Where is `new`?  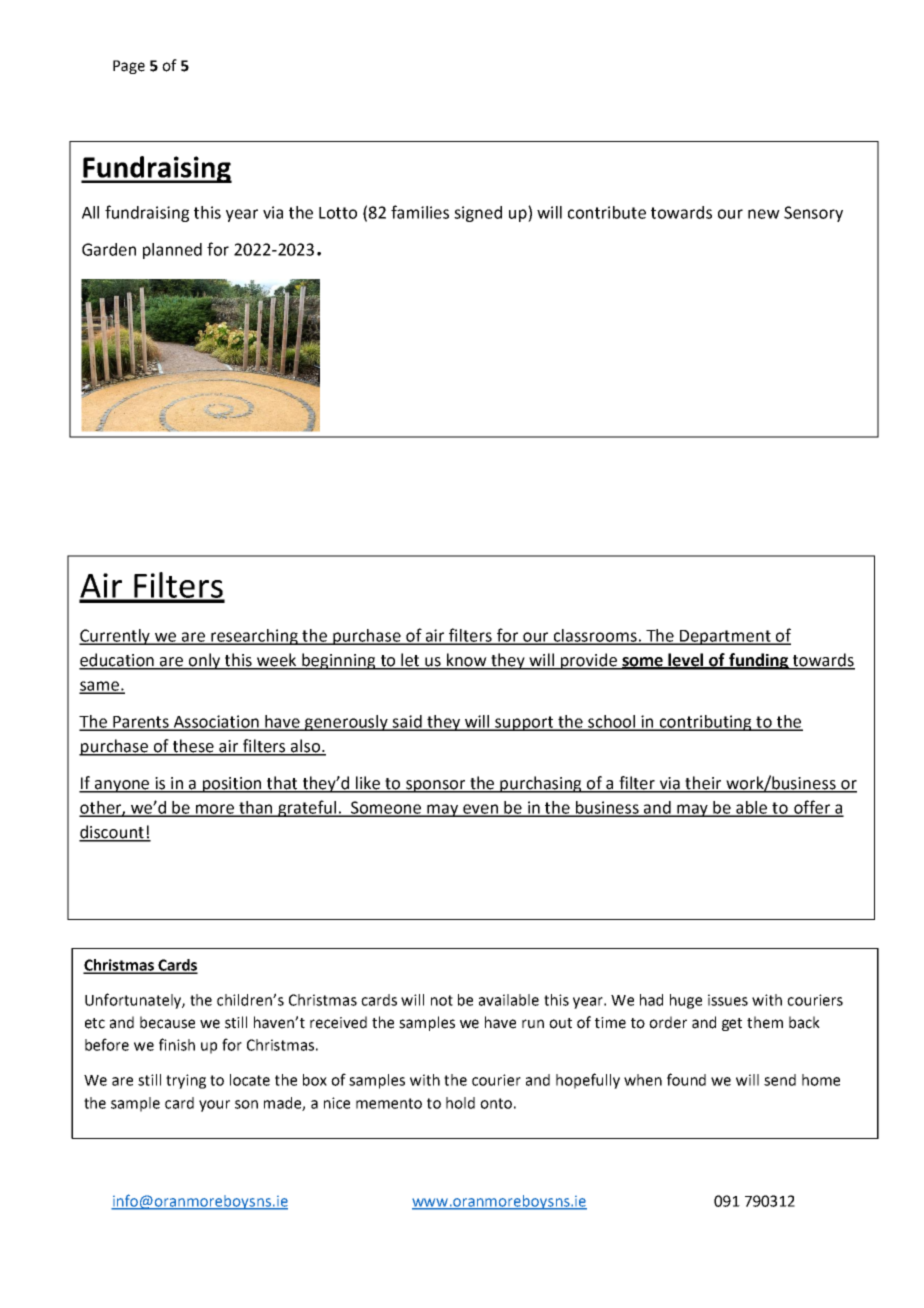 new is located at coordinates (764, 214).
